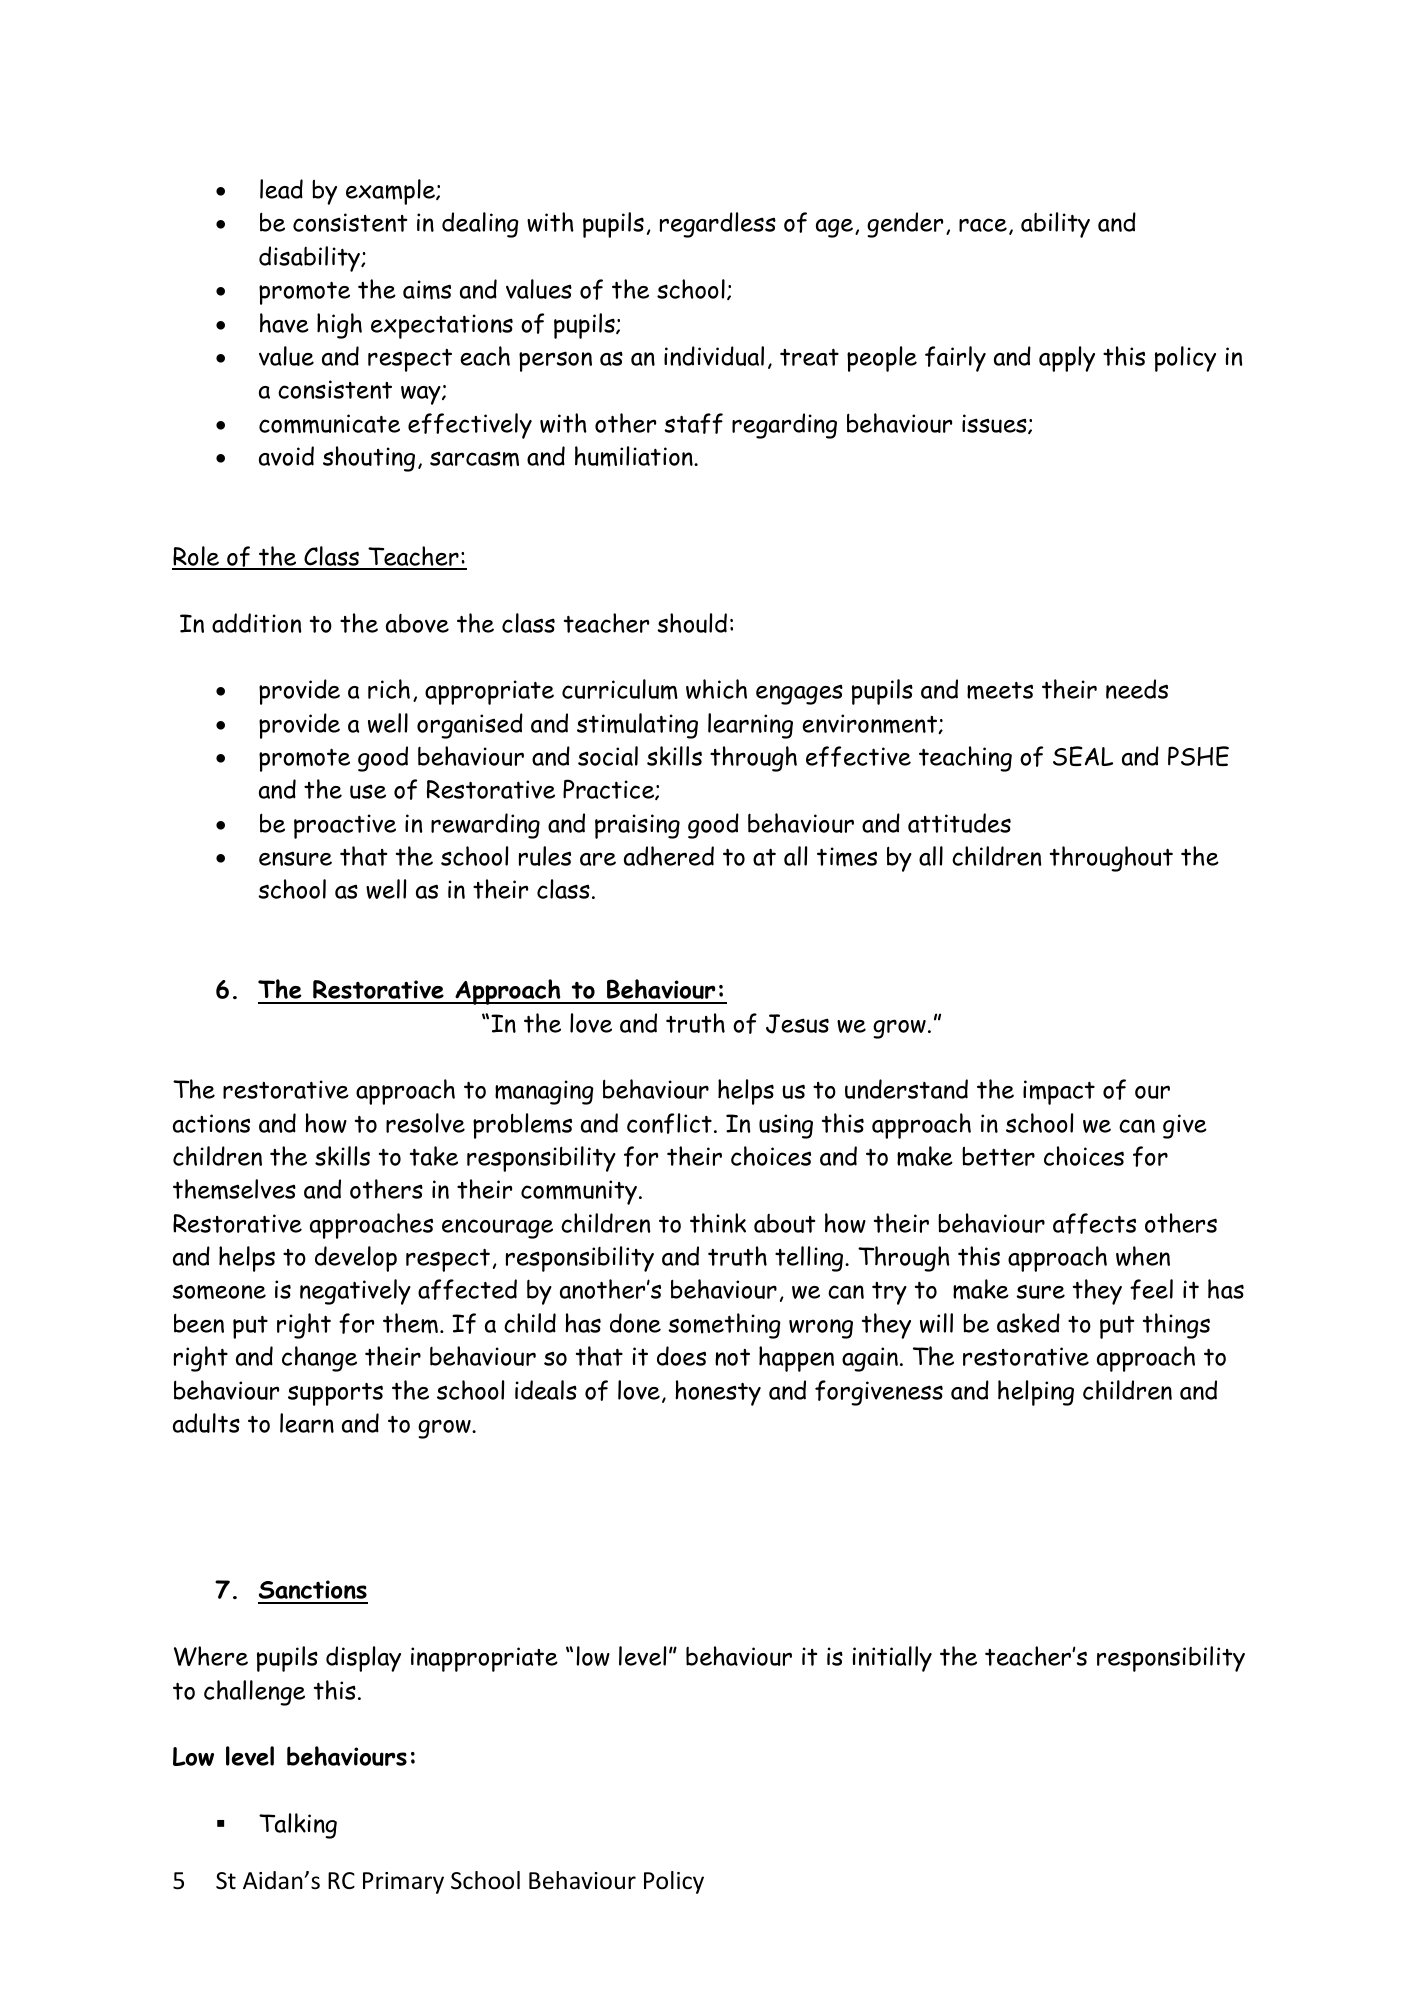 Image resolution: width=1424 pixels, height=2014 pixels. I want to click on race, so click(983, 225).
